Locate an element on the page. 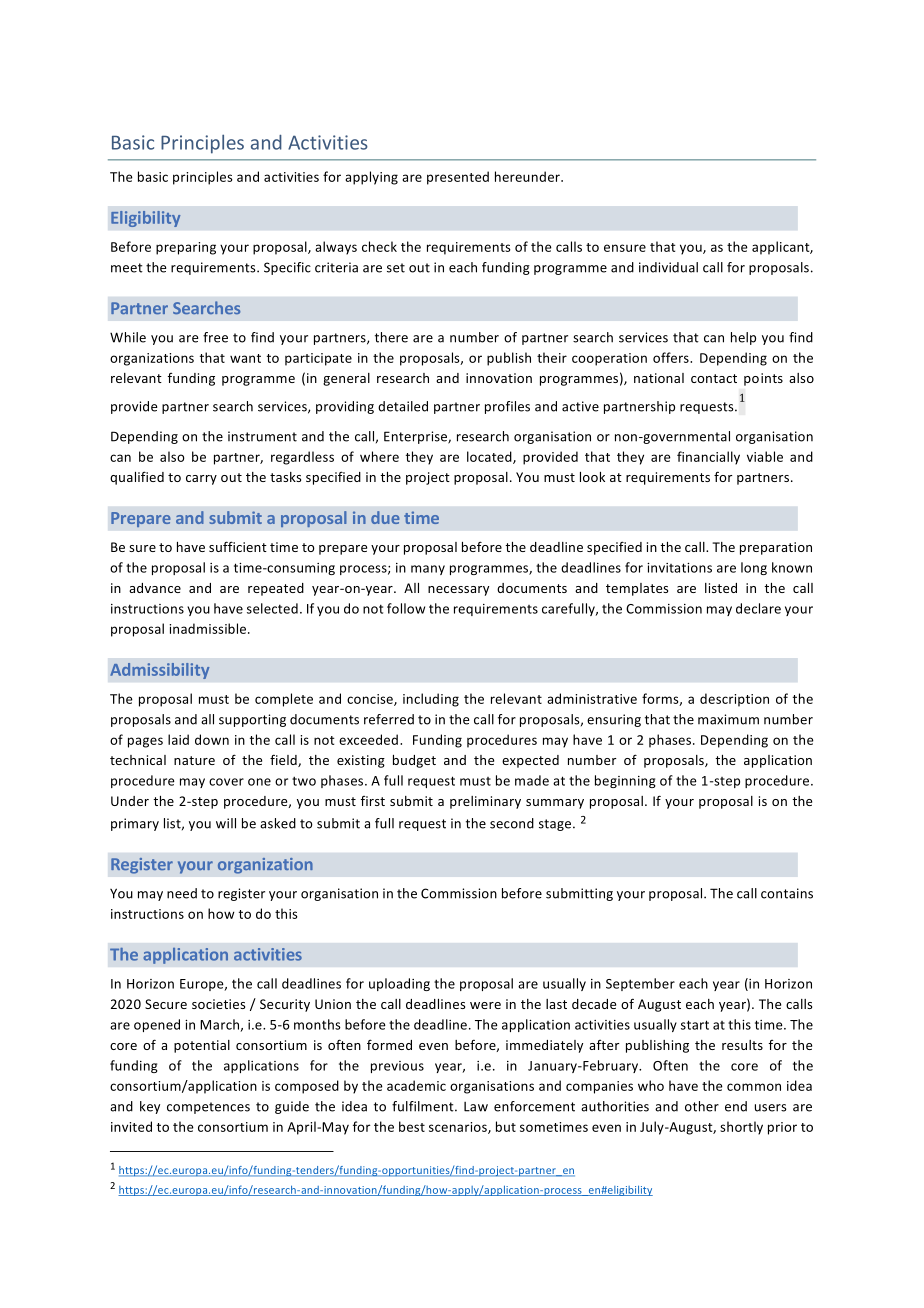 This page has height=1308, width=924. financially is located at coordinates (708, 458).
